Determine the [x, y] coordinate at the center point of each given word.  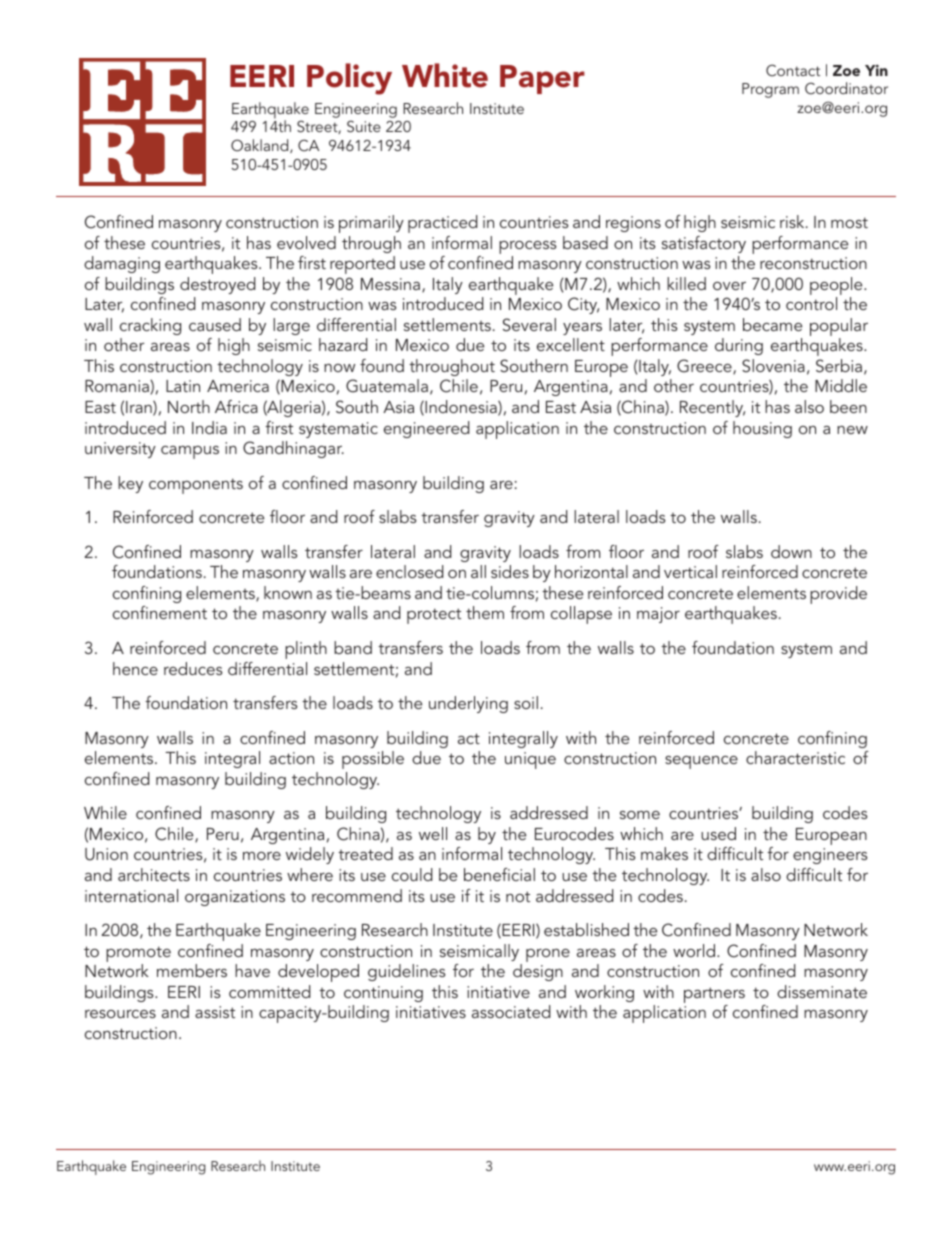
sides [510, 571]
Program [770, 90]
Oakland [261, 146]
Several [529, 325]
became [772, 324]
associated [511, 1011]
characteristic [795, 757]
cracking [150, 326]
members [192, 970]
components [196, 486]
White [445, 75]
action [291, 758]
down [791, 551]
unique [530, 760]
